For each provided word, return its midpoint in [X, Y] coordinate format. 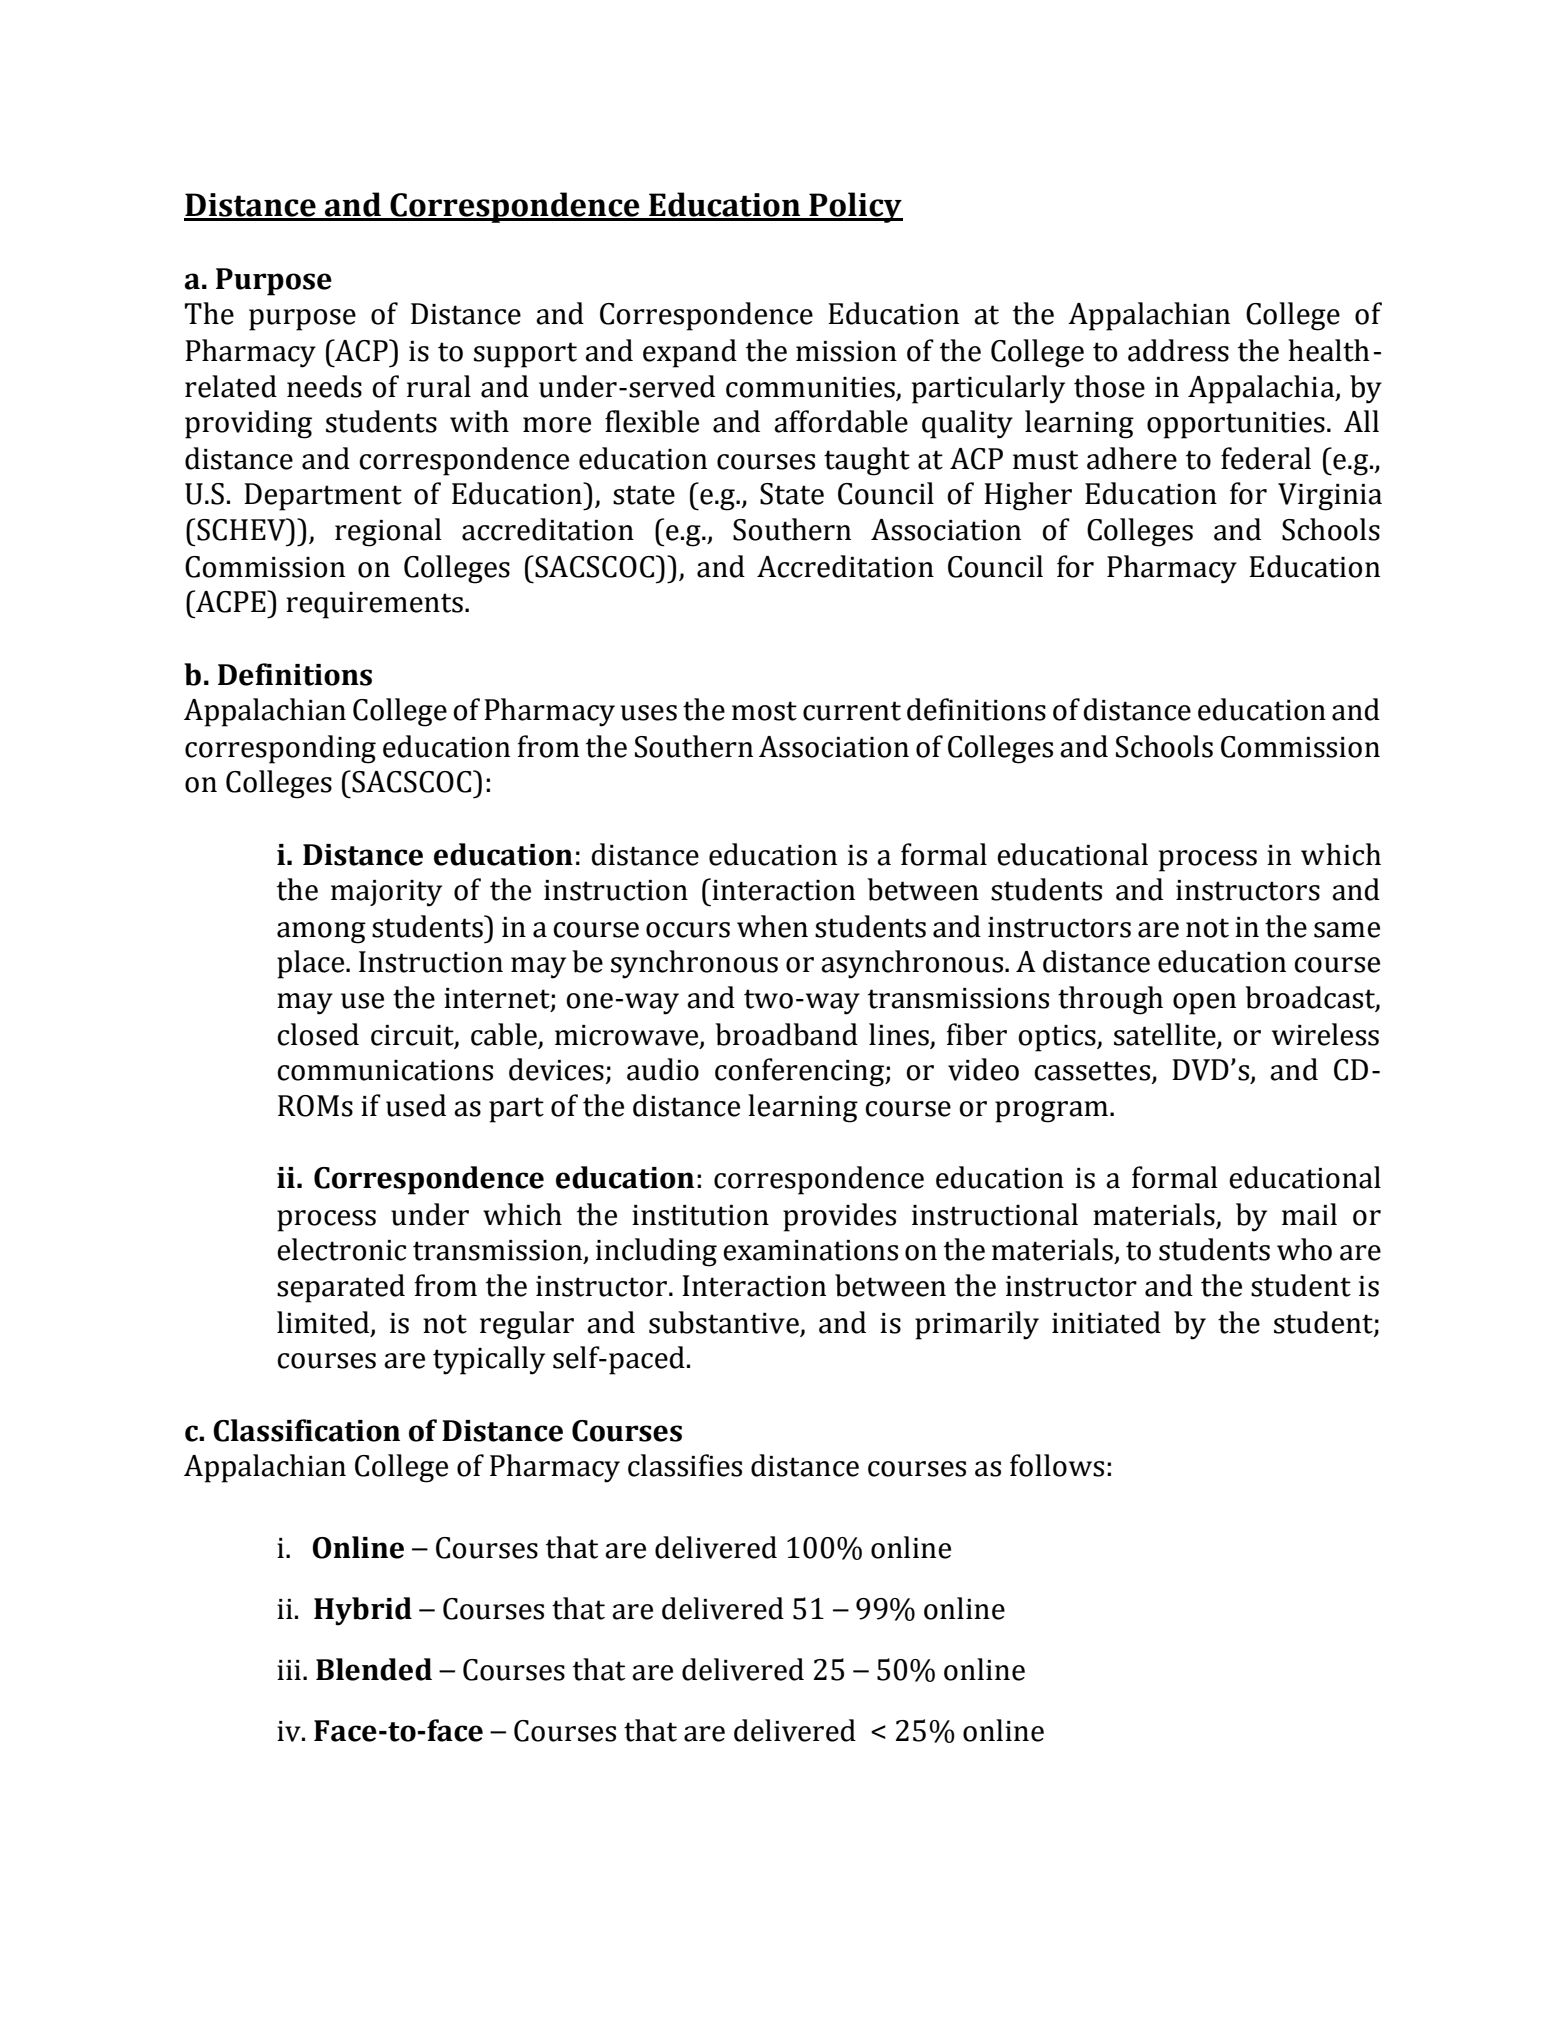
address [1178, 350]
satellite [1165, 1034]
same [1347, 930]
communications [385, 1070]
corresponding [280, 749]
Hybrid [363, 1611]
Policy [855, 207]
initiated [1106, 1322]
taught [867, 461]
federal [1266, 458]
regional [388, 532]
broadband [786, 1034]
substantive [724, 1322]
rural [439, 386]
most [764, 711]
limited [324, 1323]
